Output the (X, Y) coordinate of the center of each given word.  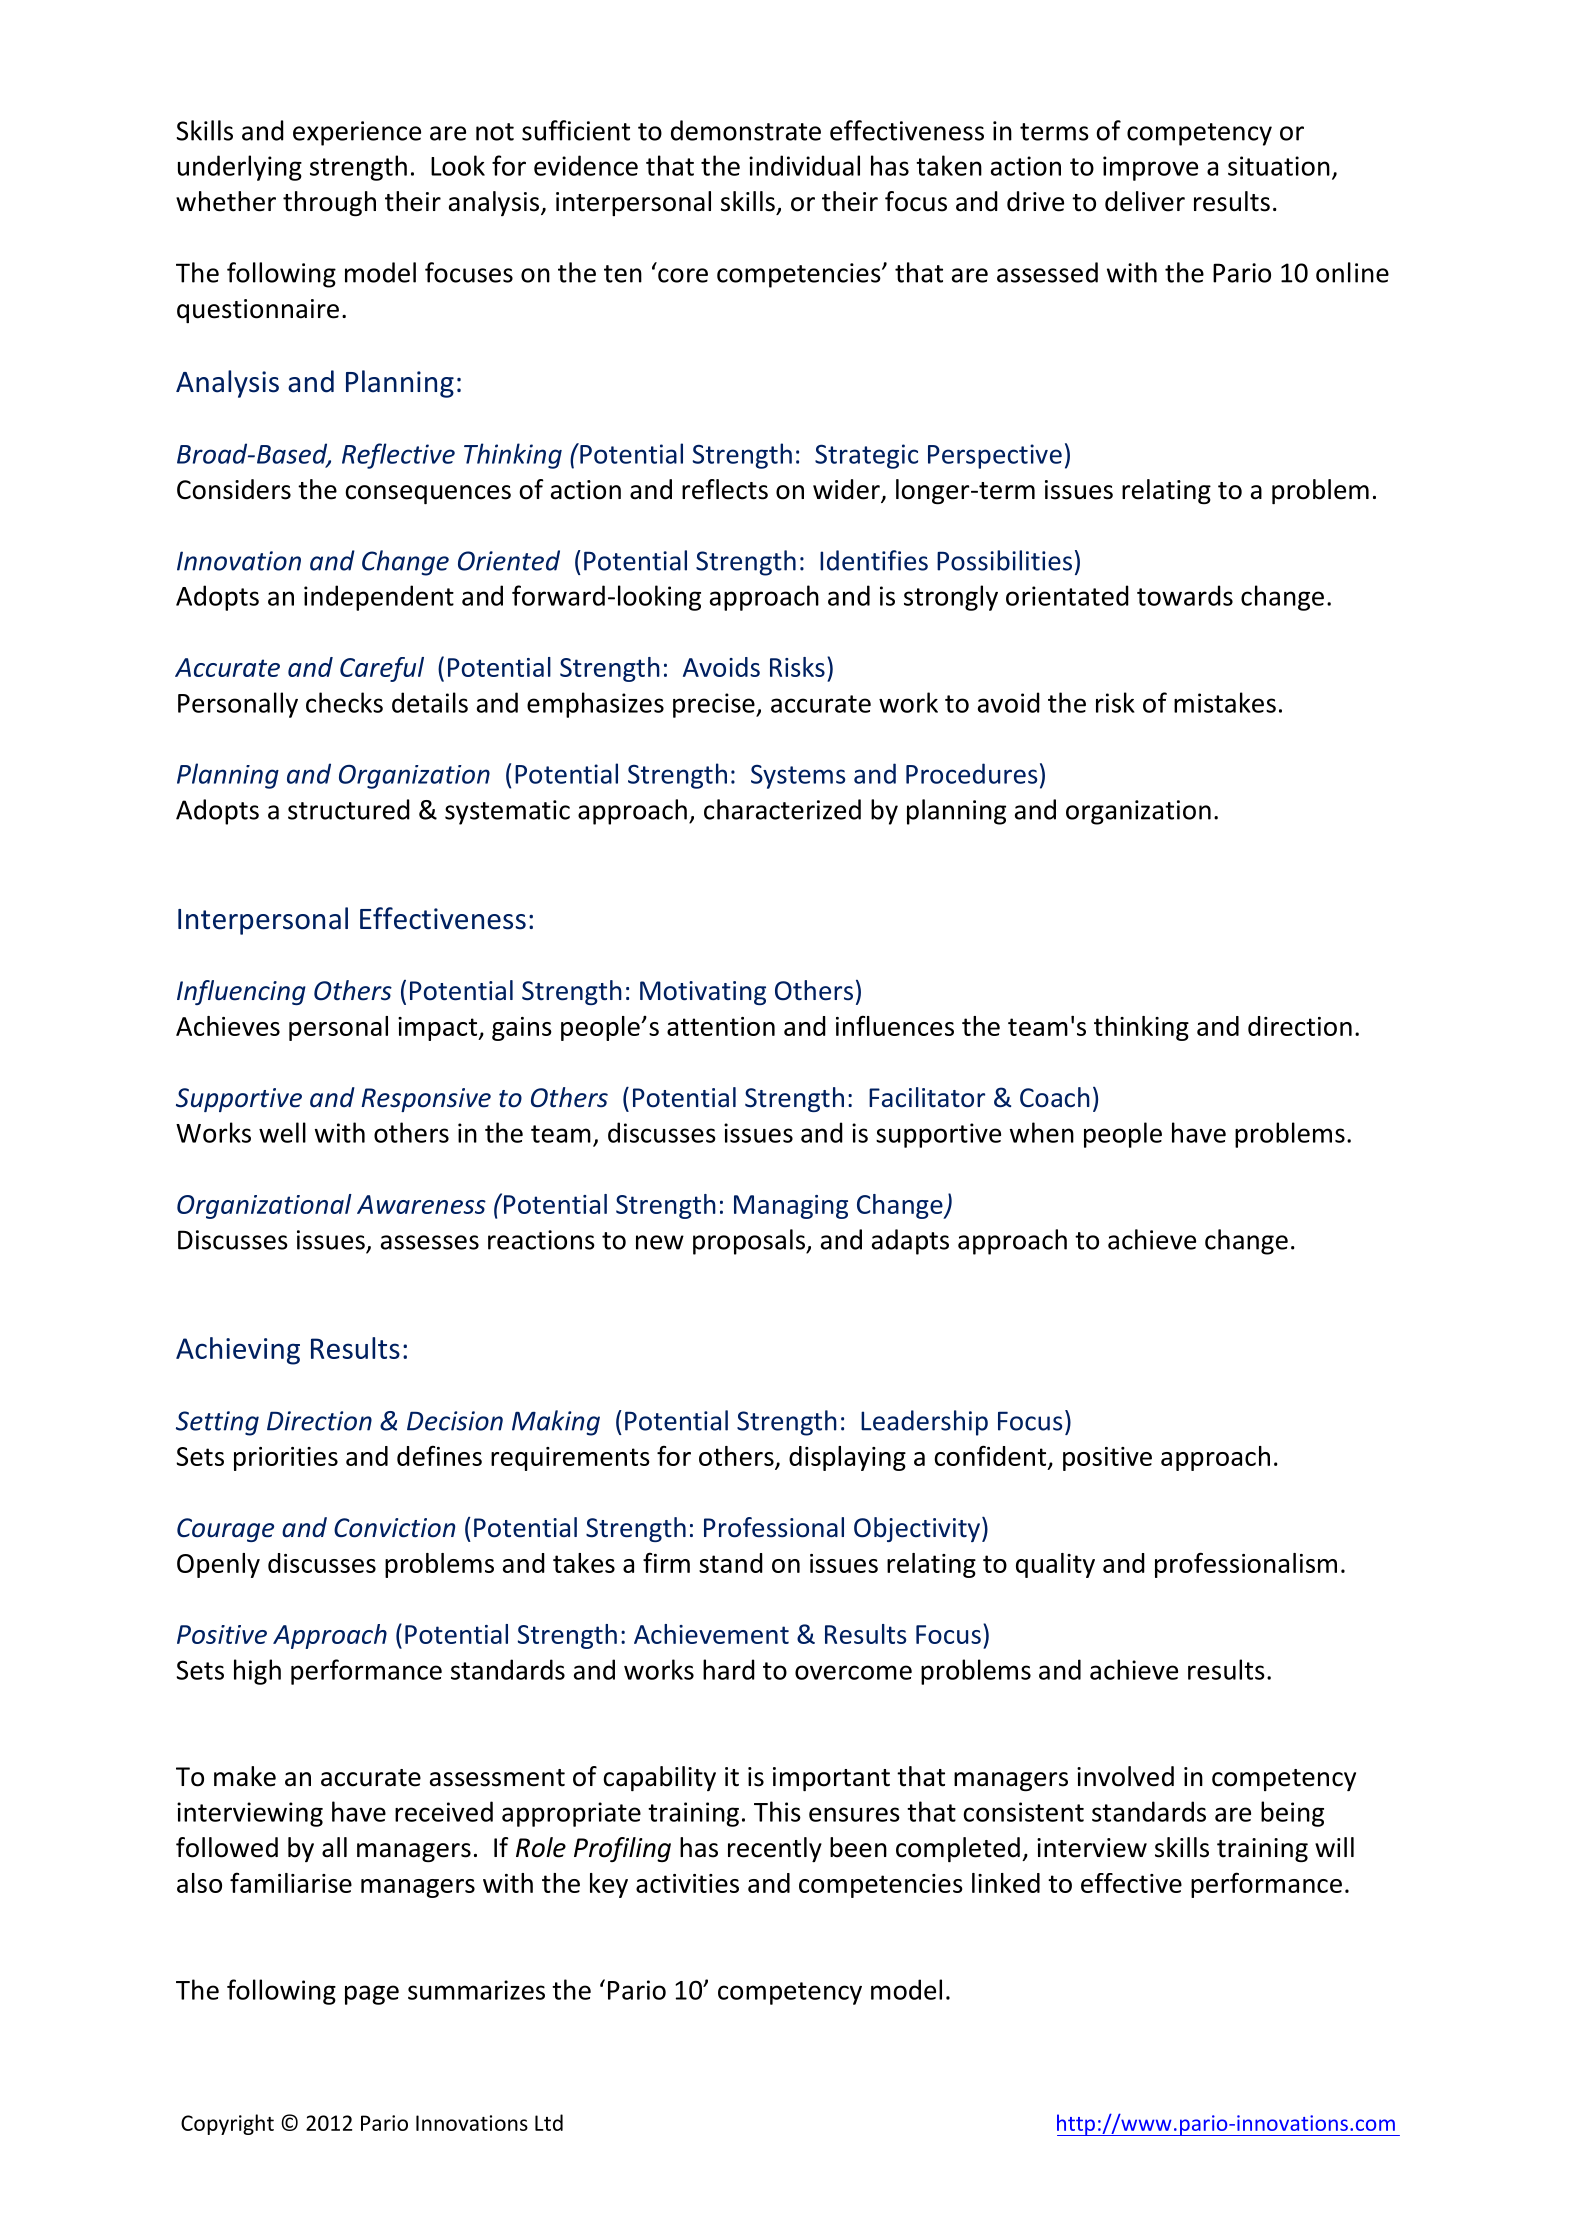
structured (349, 809)
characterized (782, 809)
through (329, 204)
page (372, 1995)
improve (1150, 168)
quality (1055, 1565)
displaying (847, 1458)
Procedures (971, 773)
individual (804, 165)
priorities (286, 1459)
